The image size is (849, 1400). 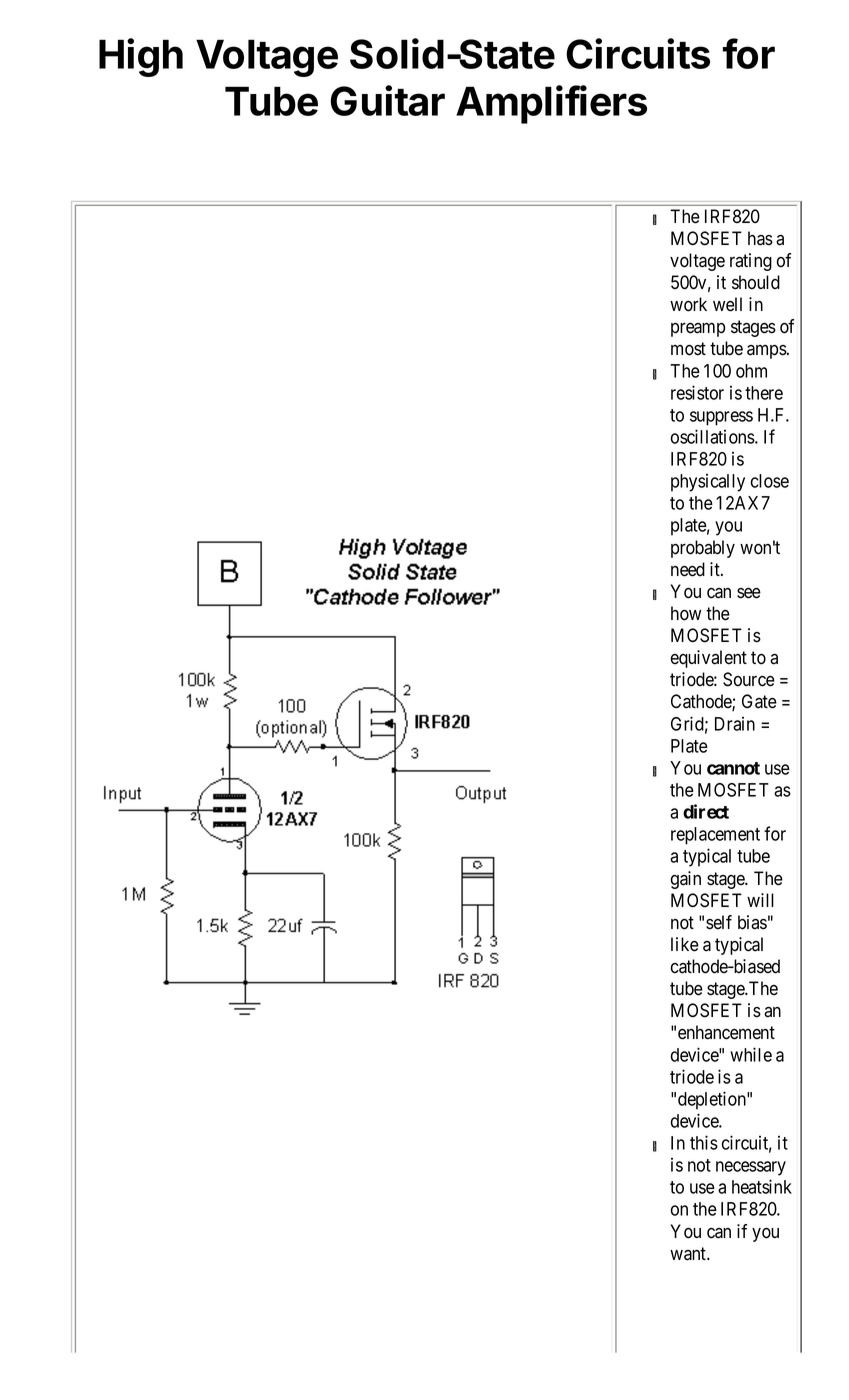 What do you see at coordinates (715, 836) in the page?
I see `replacement` at bounding box center [715, 836].
